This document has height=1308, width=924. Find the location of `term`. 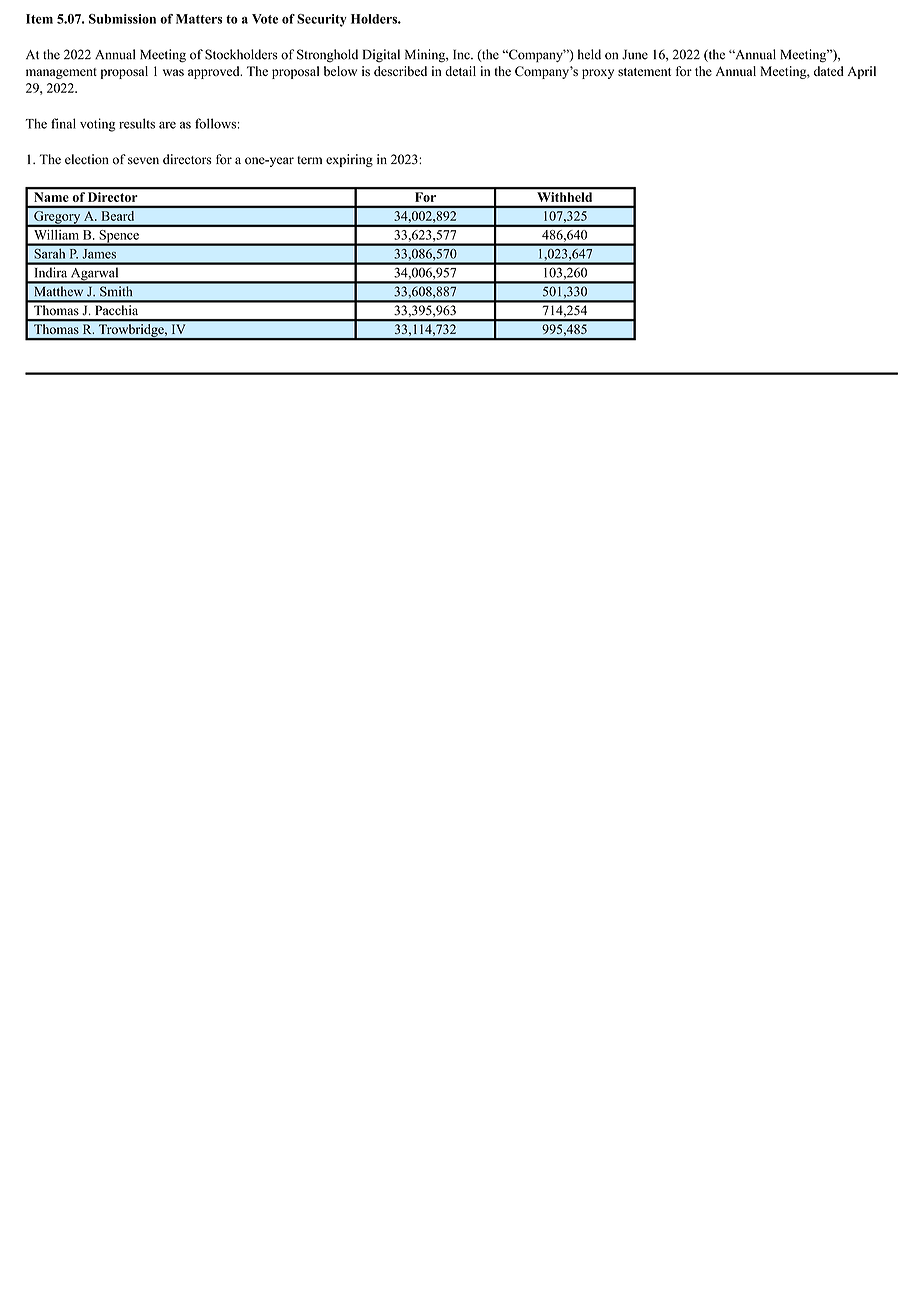

term is located at coordinates (309, 160).
